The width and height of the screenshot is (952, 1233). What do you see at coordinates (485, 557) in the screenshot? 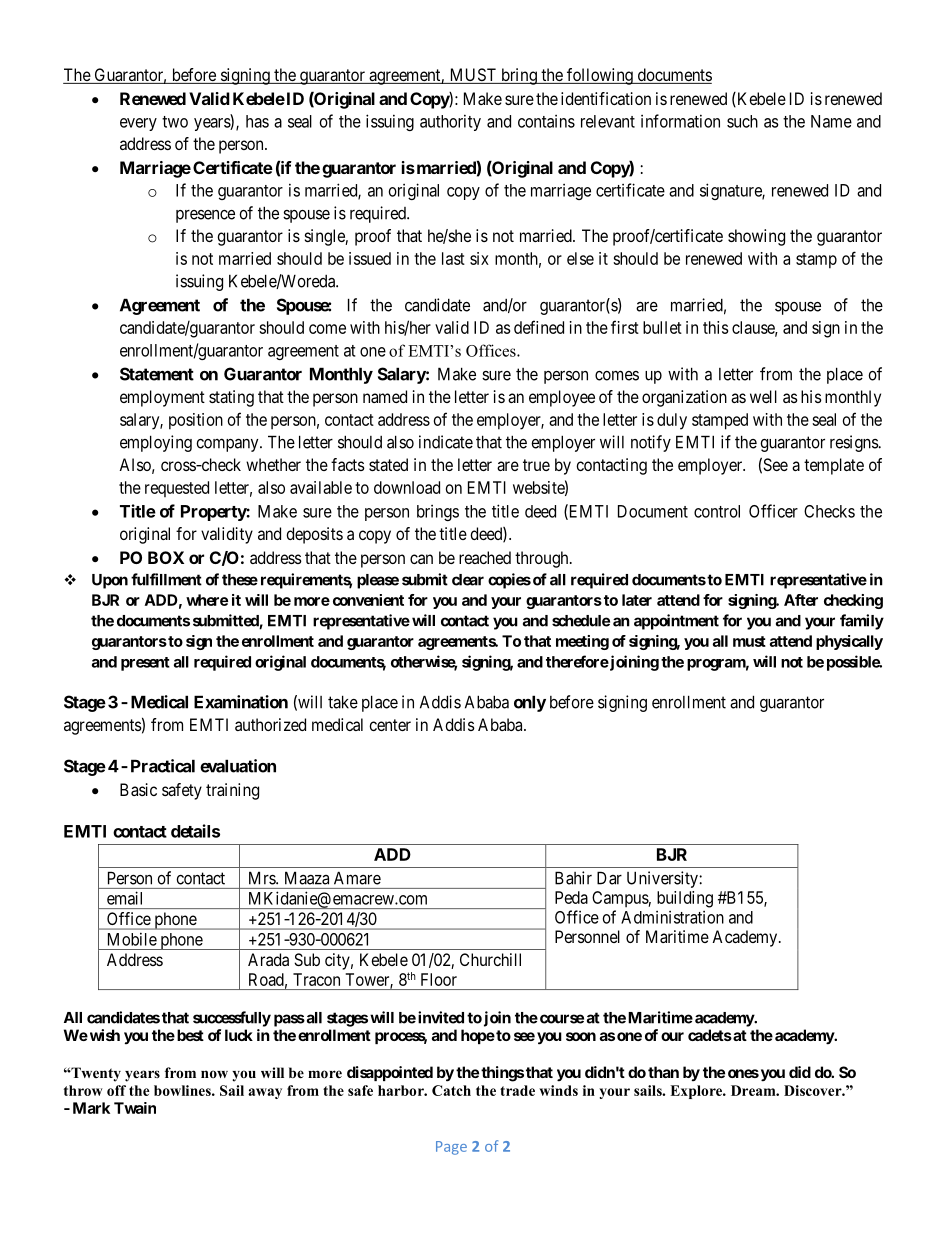
I see `reached` at bounding box center [485, 557].
